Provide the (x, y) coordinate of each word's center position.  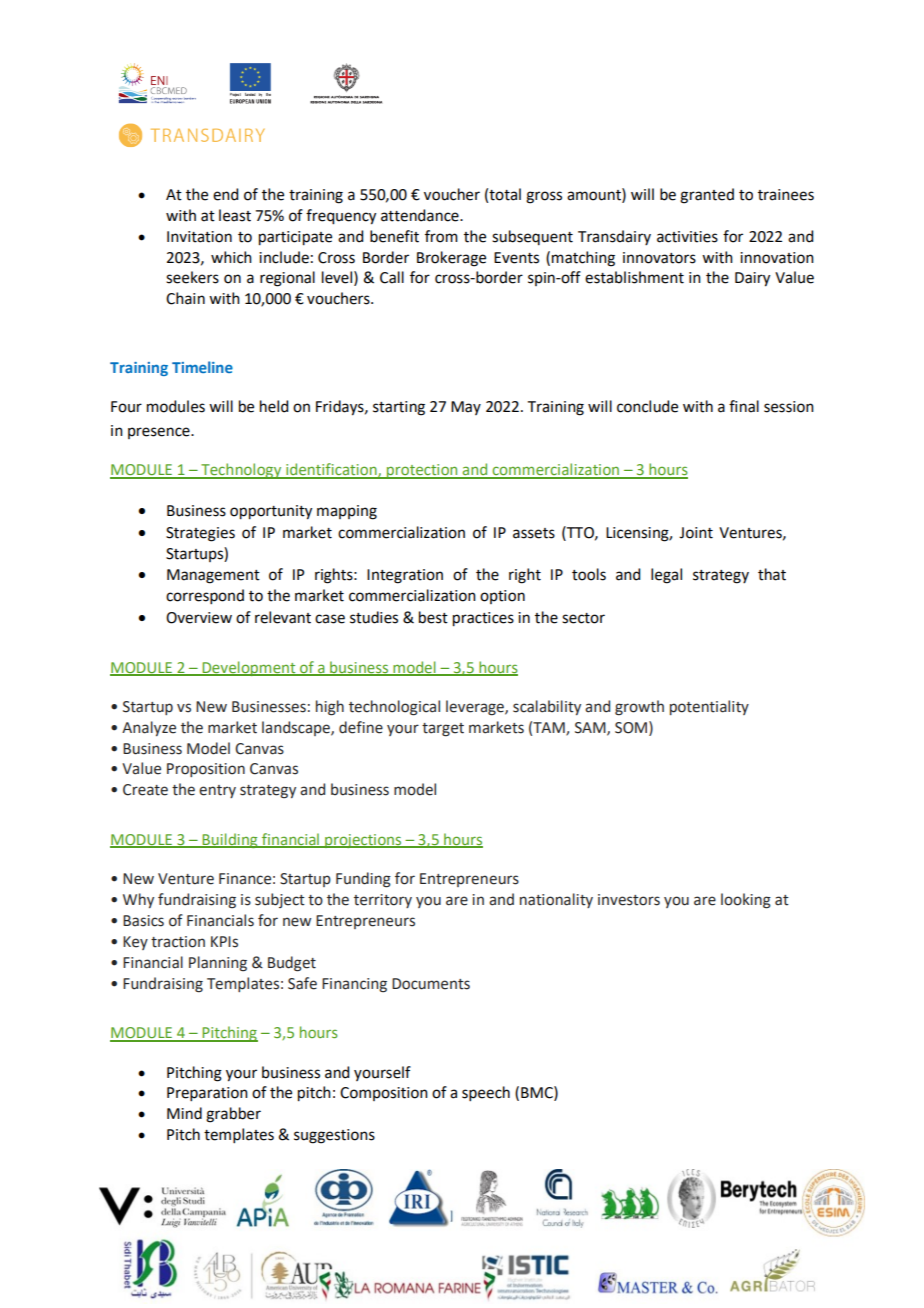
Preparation (207, 1094)
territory (383, 901)
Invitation (199, 237)
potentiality (709, 707)
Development (249, 668)
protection (422, 471)
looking (746, 901)
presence (160, 433)
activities (687, 237)
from (441, 236)
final (744, 406)
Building (230, 840)
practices (483, 619)
